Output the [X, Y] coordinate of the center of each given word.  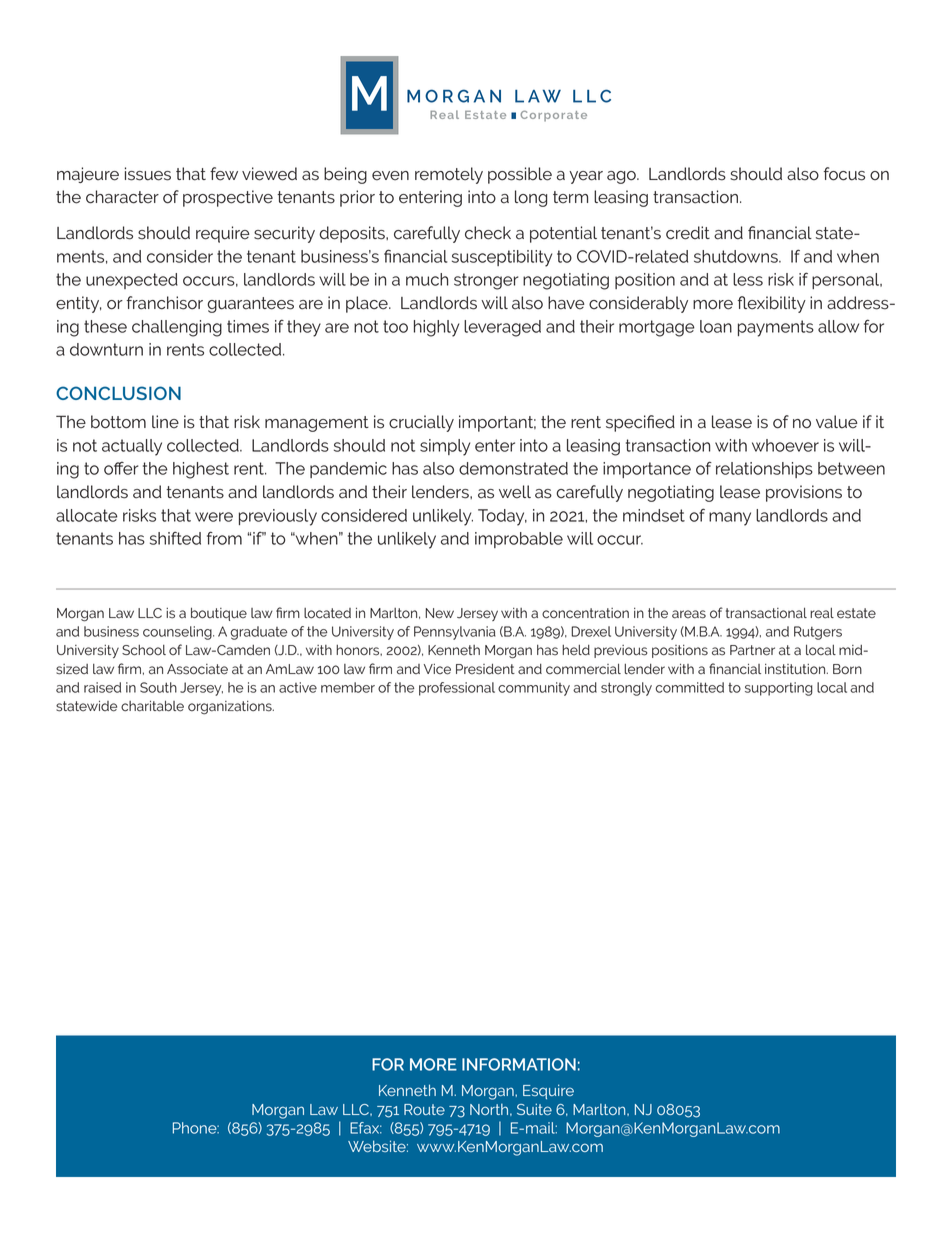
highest [201, 470]
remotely [449, 175]
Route [424, 1109]
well [515, 492]
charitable [152, 706]
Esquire [548, 1091]
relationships [764, 470]
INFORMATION [519, 1064]
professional [457, 689]
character [122, 197]
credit [688, 233]
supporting [779, 689]
